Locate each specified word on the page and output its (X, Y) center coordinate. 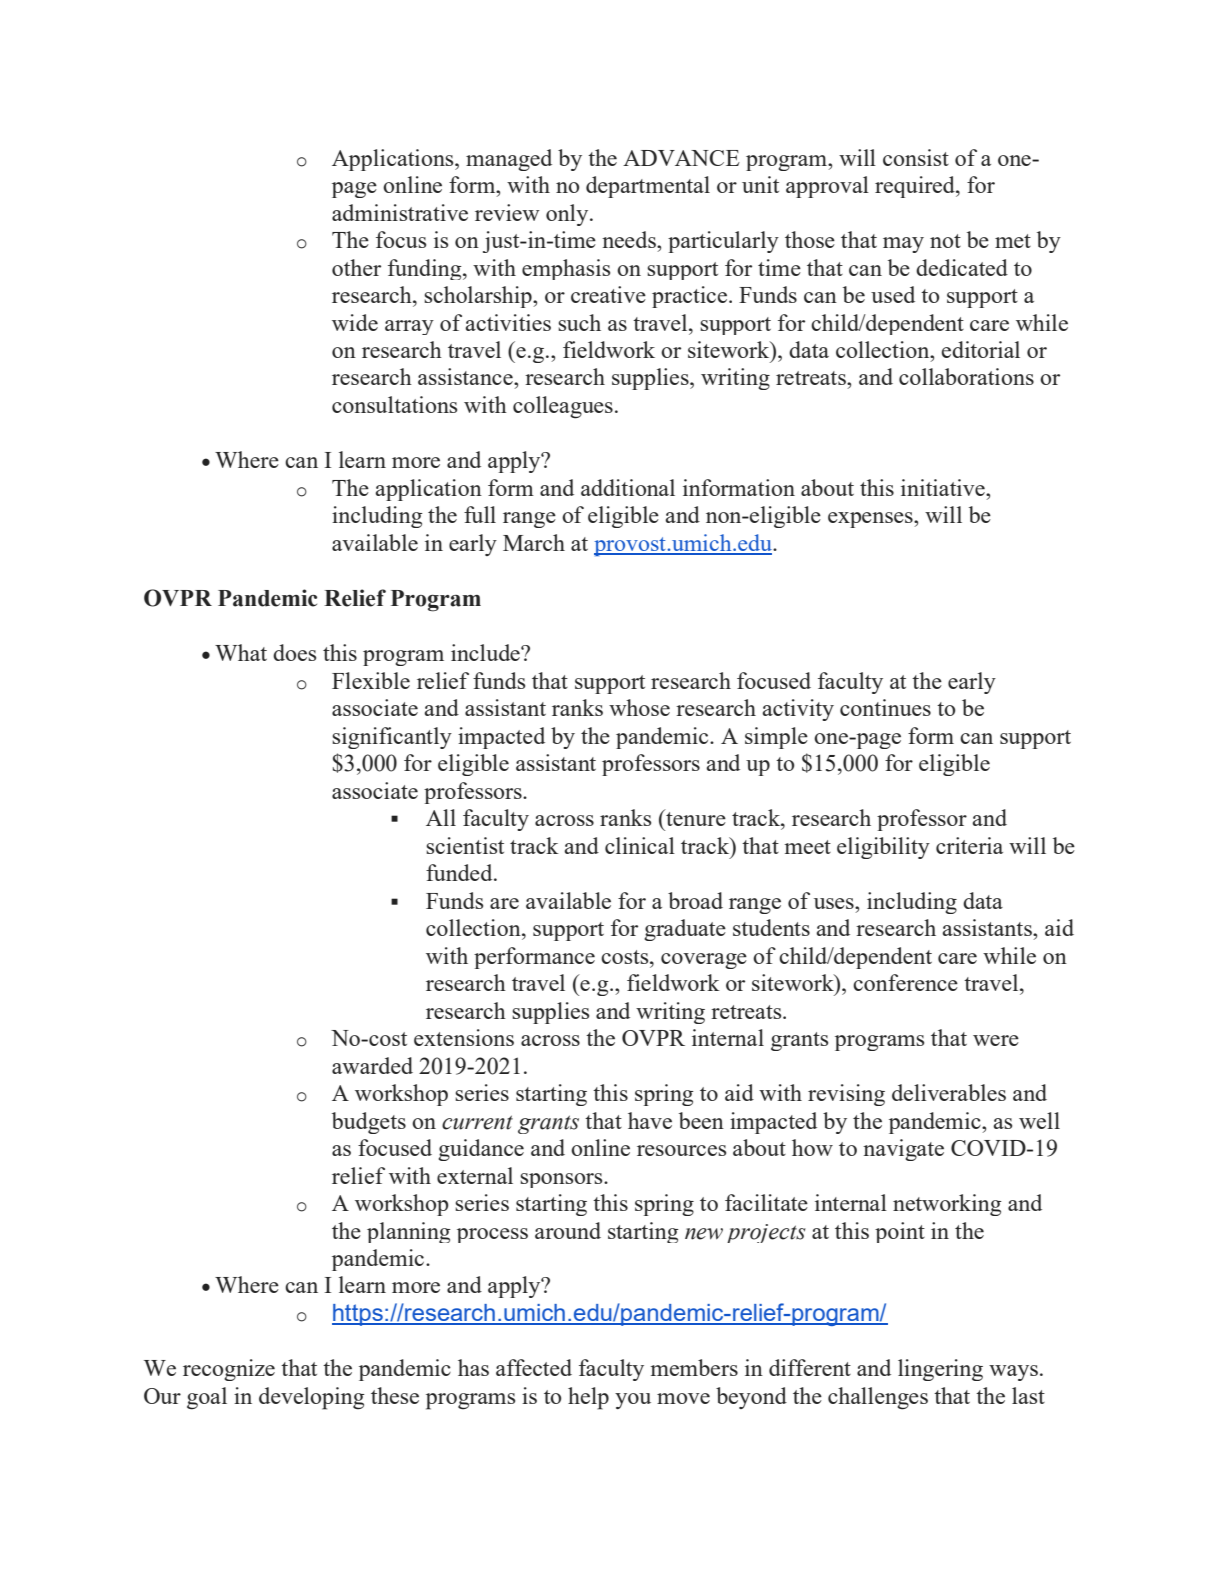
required (916, 187)
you (633, 1401)
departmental (648, 187)
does (294, 652)
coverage (704, 961)
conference (905, 982)
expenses (871, 520)
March (534, 542)
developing (312, 1398)
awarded (372, 1065)
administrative (400, 212)
